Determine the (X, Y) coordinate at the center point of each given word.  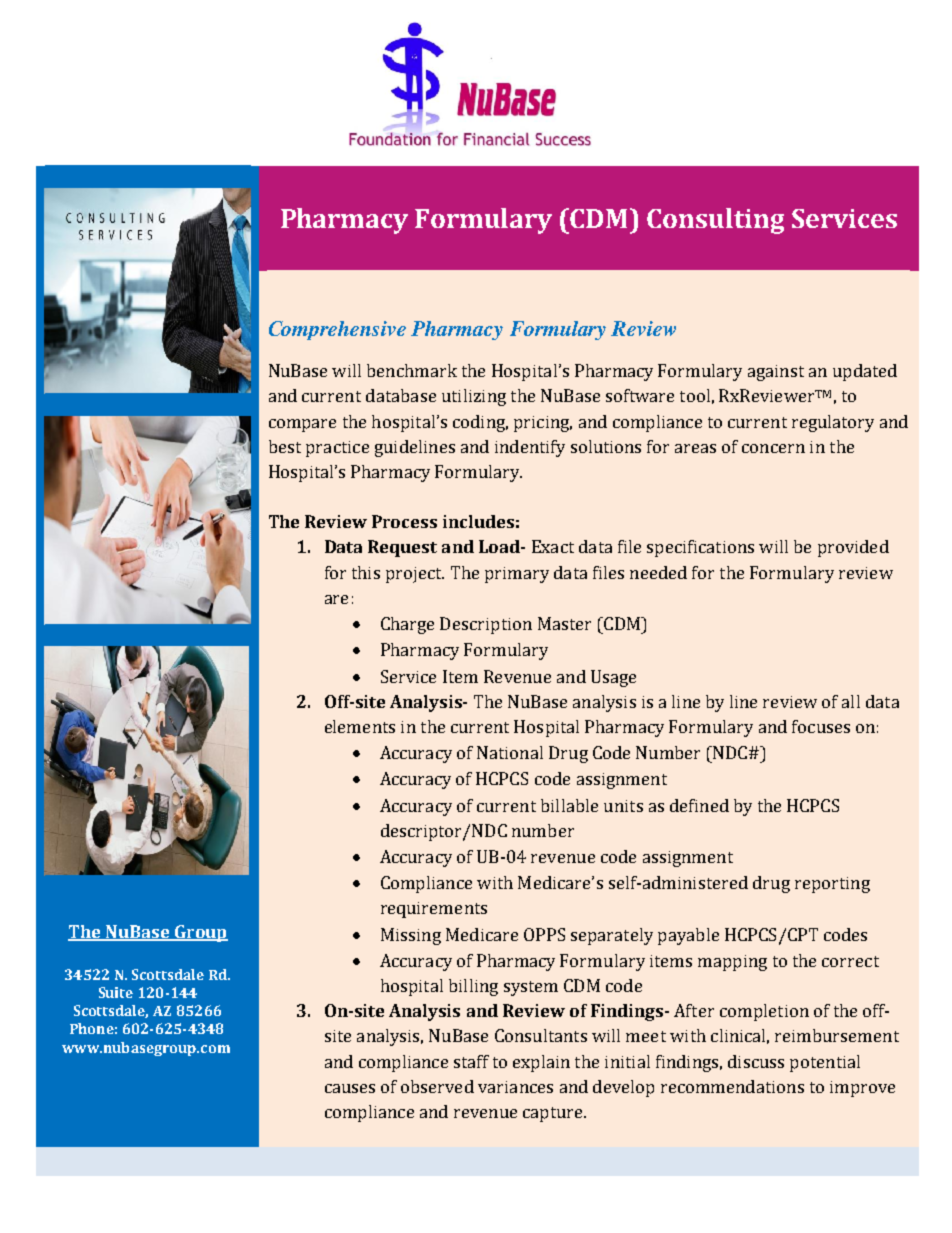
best (285, 446)
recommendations (732, 1086)
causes (350, 1088)
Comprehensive (337, 330)
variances (515, 1087)
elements (360, 726)
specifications (700, 548)
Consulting (715, 221)
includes (478, 521)
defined (699, 805)
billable (569, 805)
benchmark (412, 370)
